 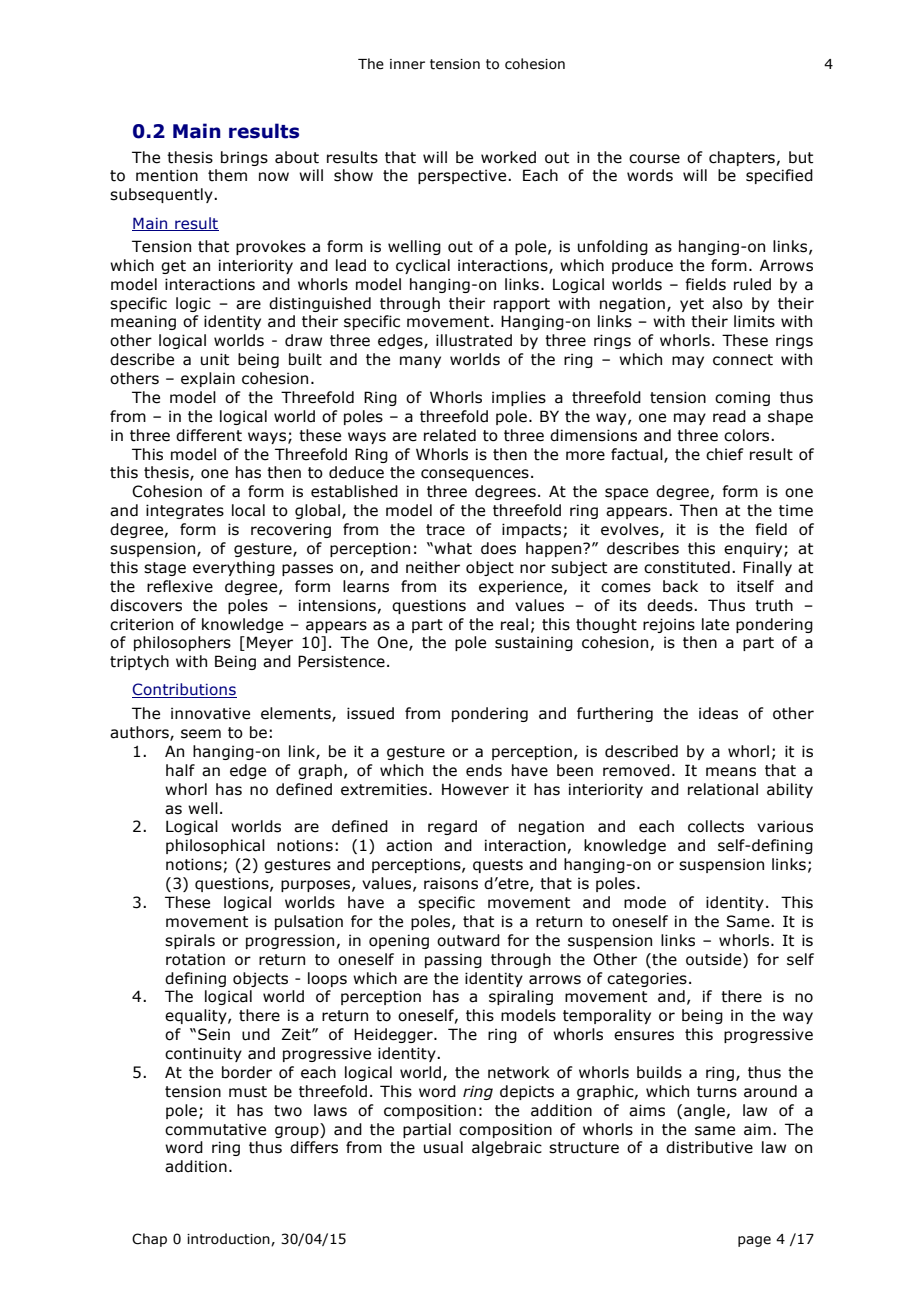 I want to click on collects, so click(x=716, y=826).
